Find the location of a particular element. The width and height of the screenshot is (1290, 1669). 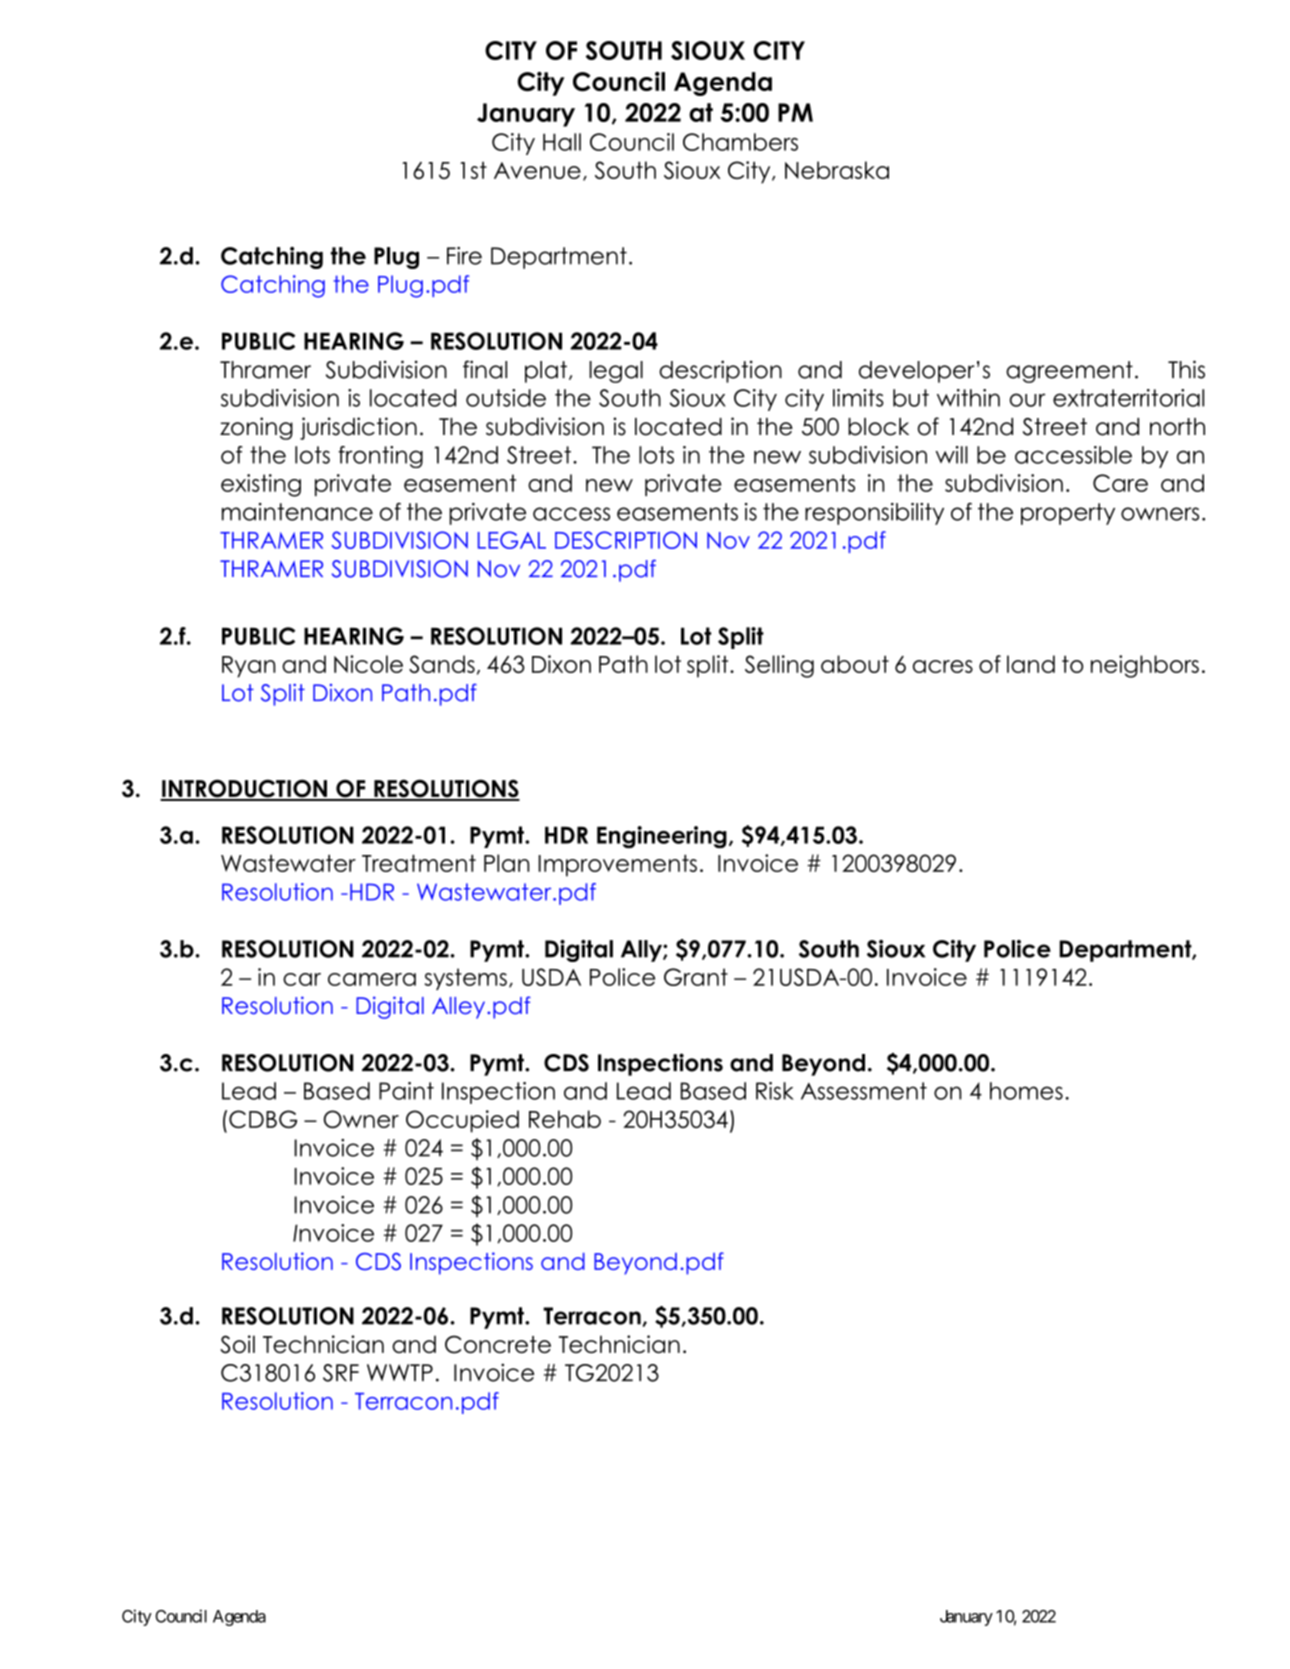

Grant is located at coordinates (696, 977).
